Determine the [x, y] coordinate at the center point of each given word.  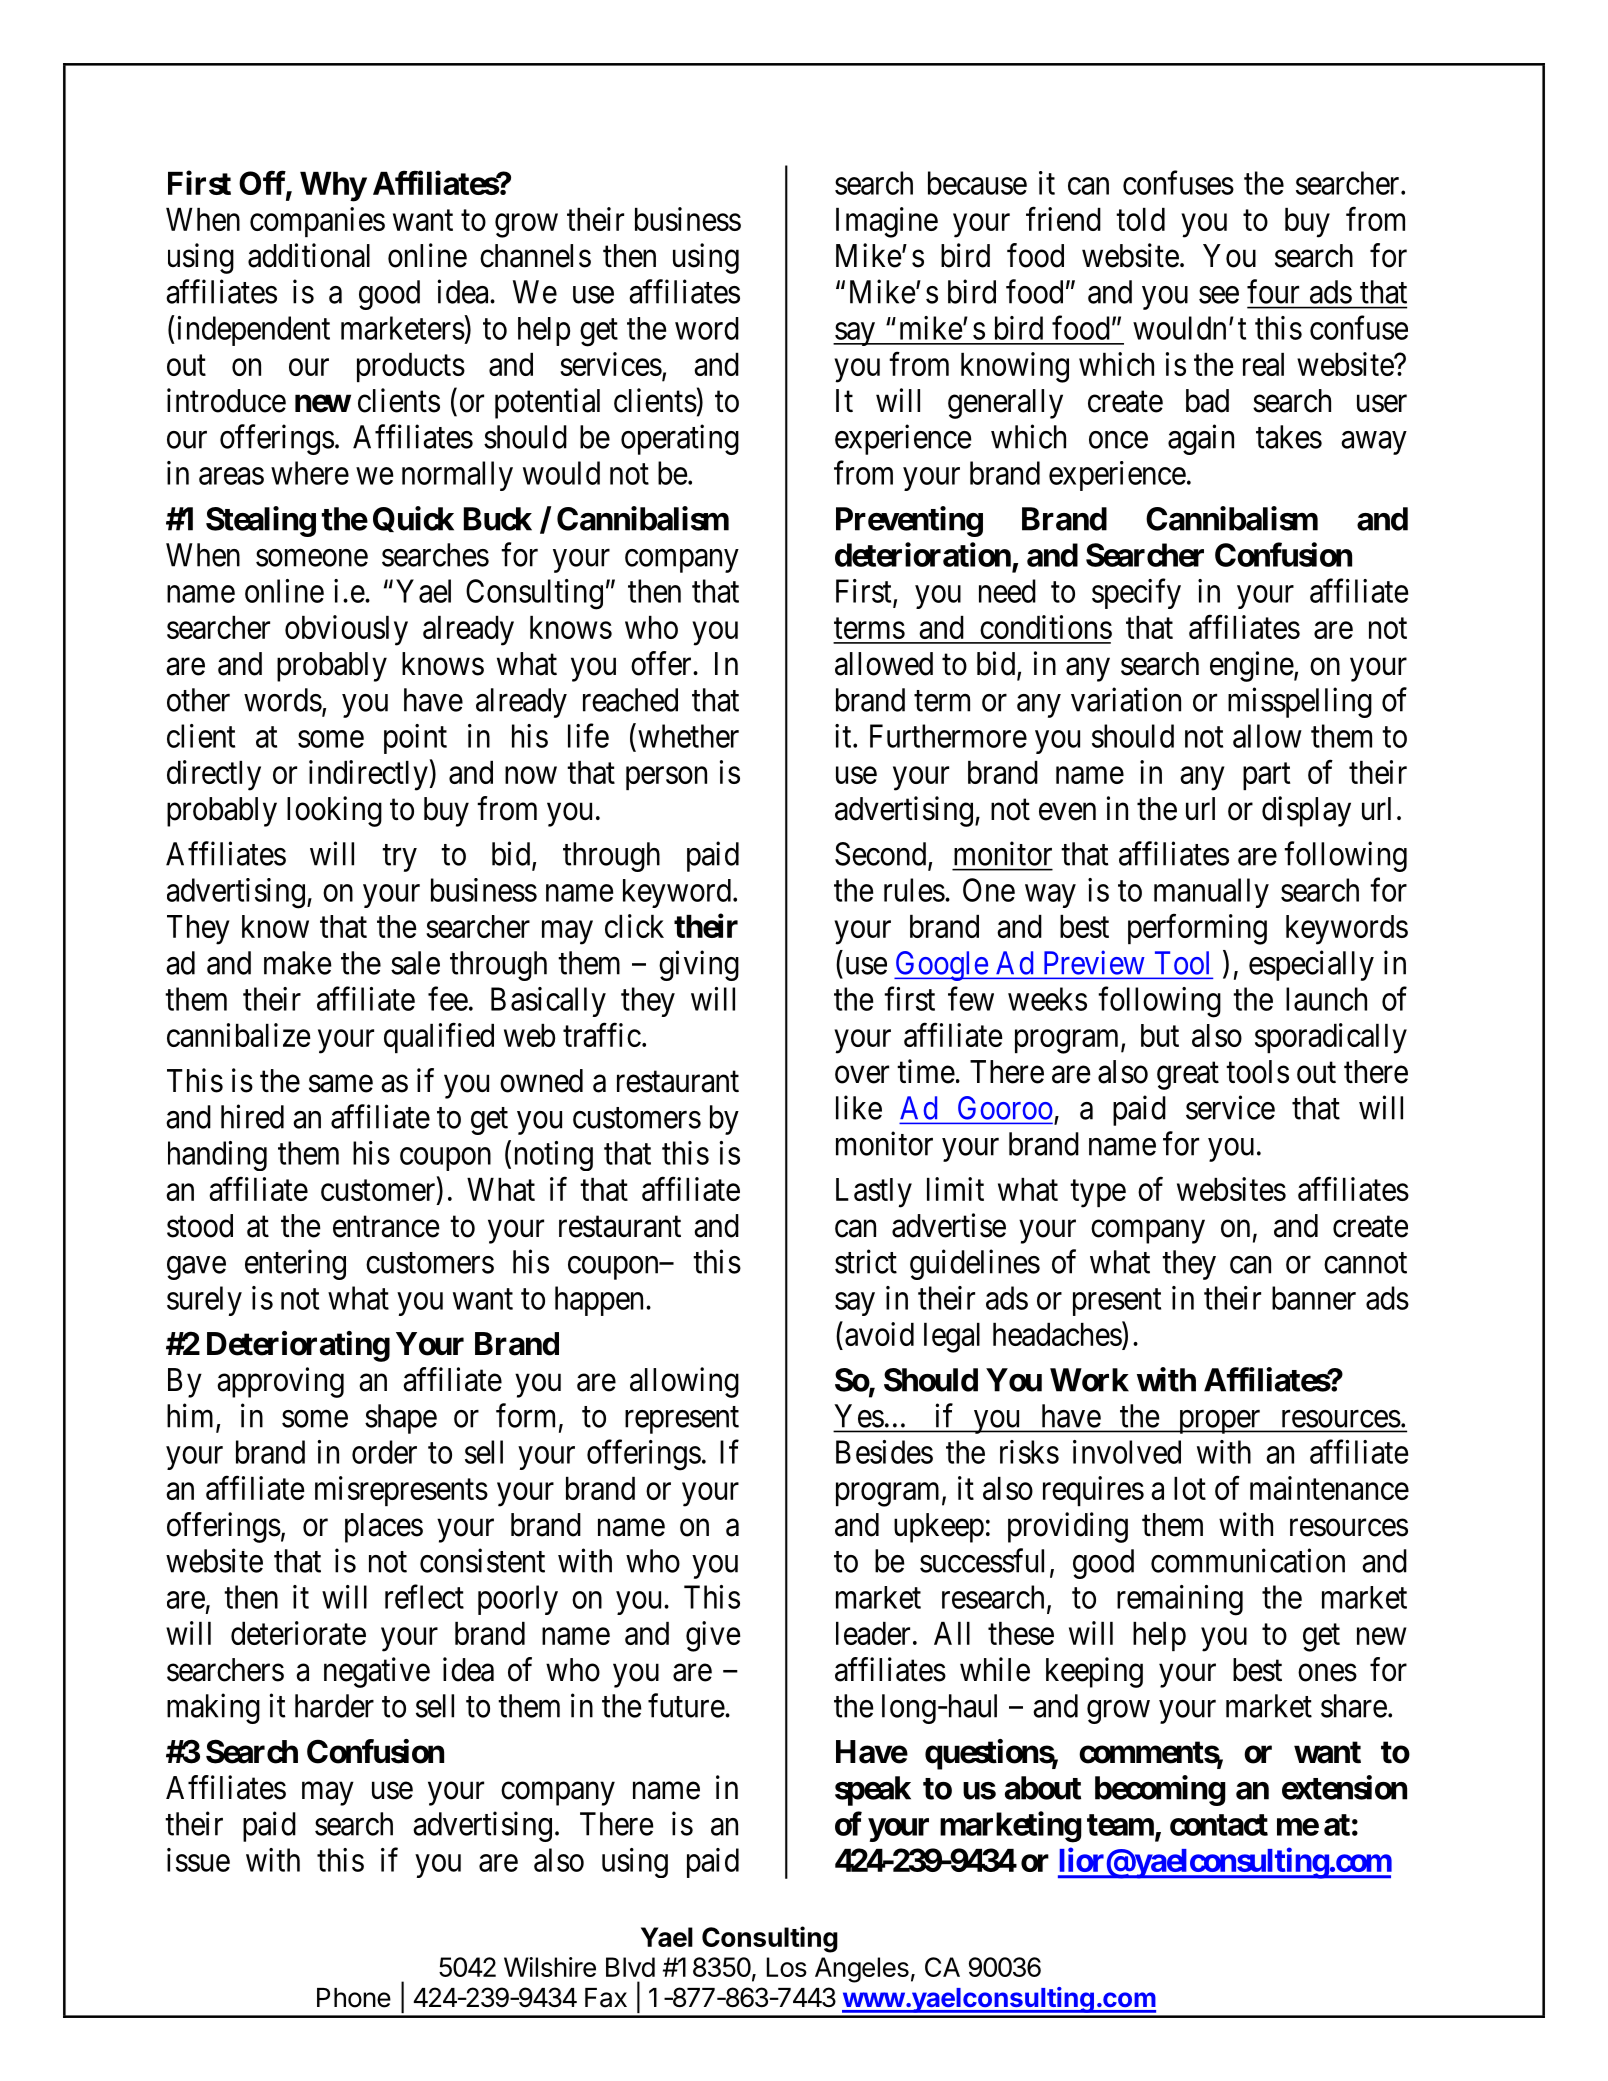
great [1188, 1076]
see [1219, 295]
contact [1219, 1825]
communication [1248, 1560]
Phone [354, 1998]
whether [688, 736]
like [859, 1107]
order [384, 1452]
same [341, 1084]
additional [309, 255]
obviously [346, 630]
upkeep [939, 1528]
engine [1252, 666]
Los [787, 1967]
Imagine [887, 222]
